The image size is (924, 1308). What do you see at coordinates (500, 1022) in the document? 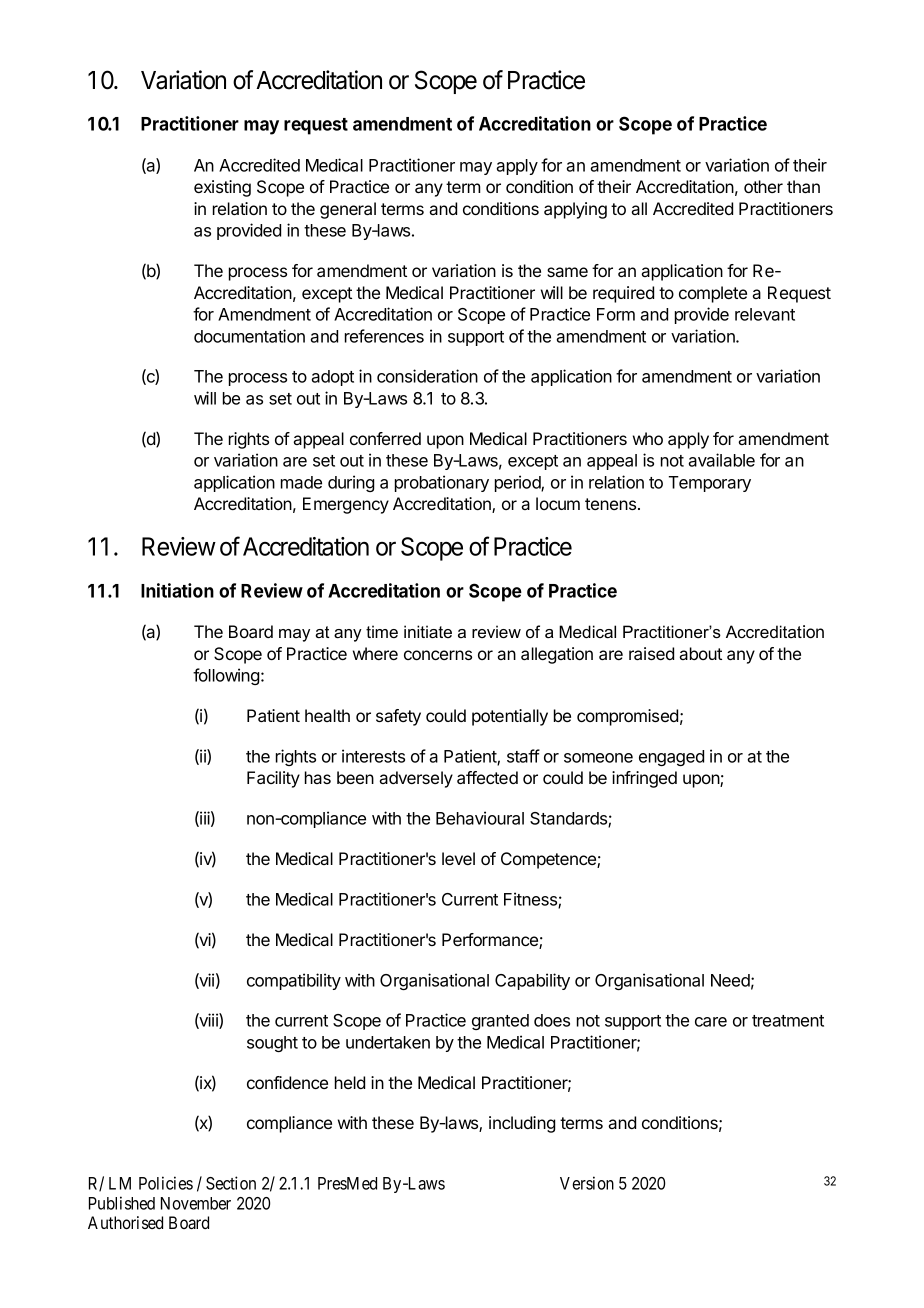
I see `granted` at bounding box center [500, 1022].
